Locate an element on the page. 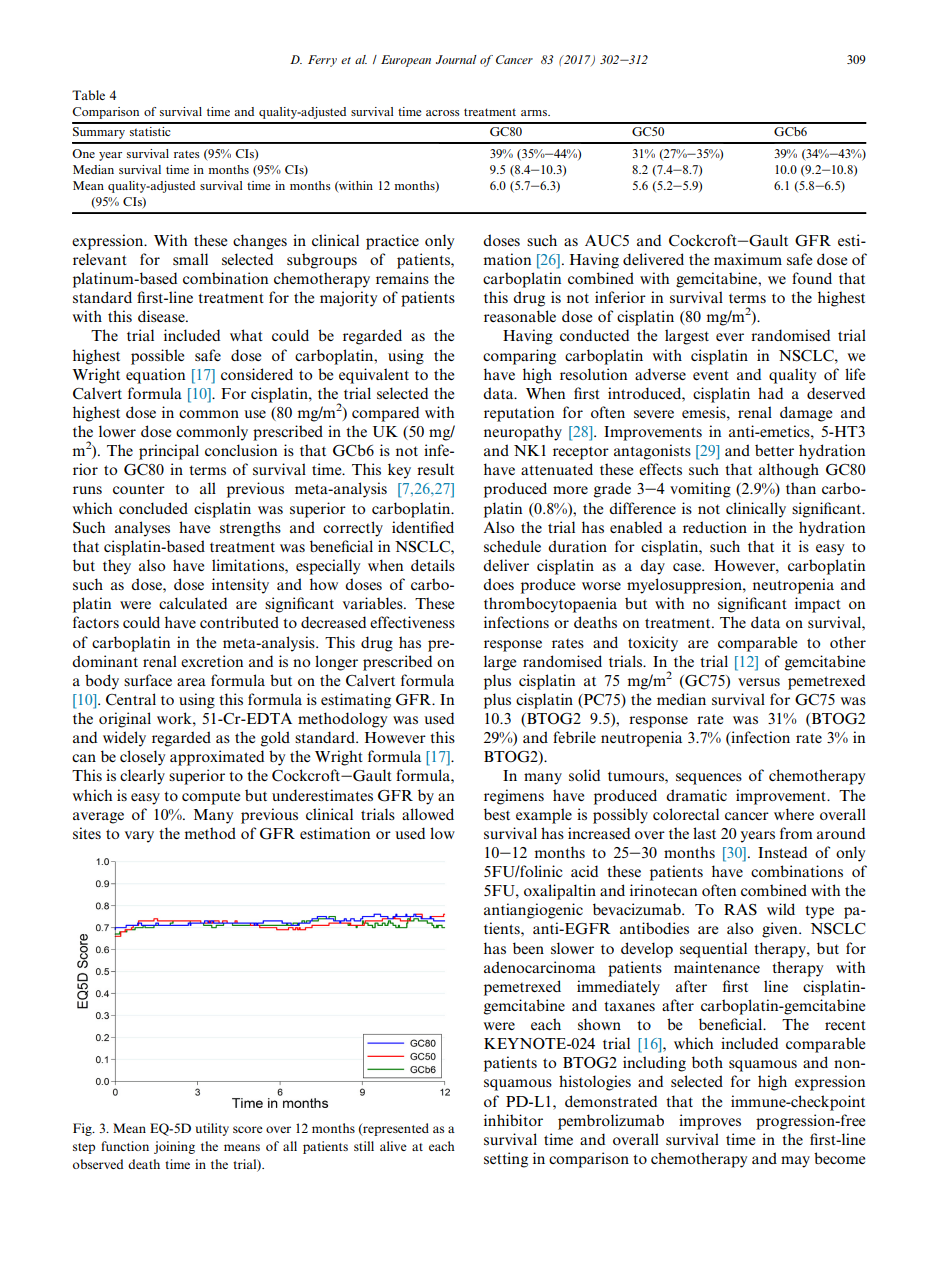 The height and width of the page is (1270, 952). improves is located at coordinates (710, 1122).
